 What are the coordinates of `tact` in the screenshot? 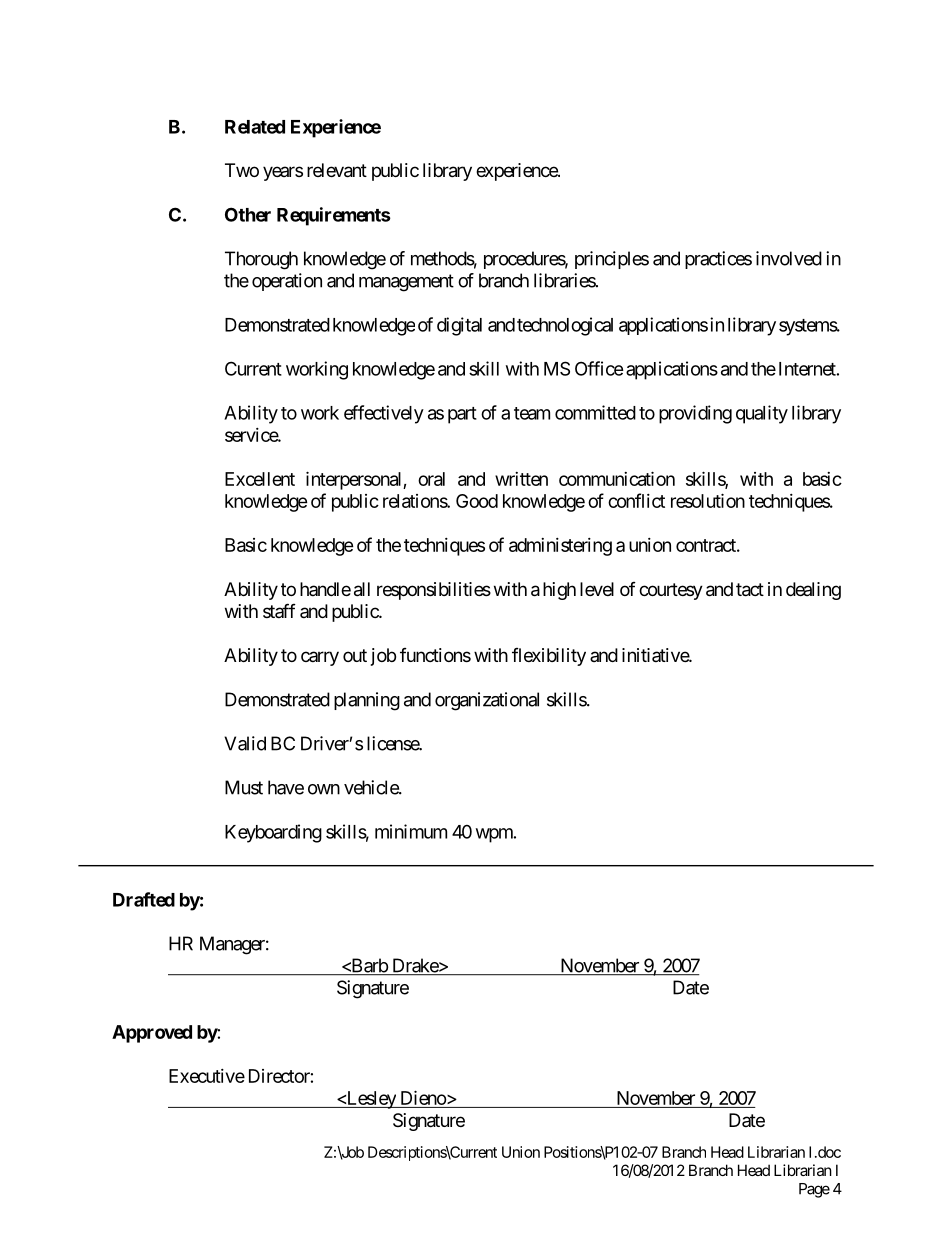 It's located at (750, 590).
